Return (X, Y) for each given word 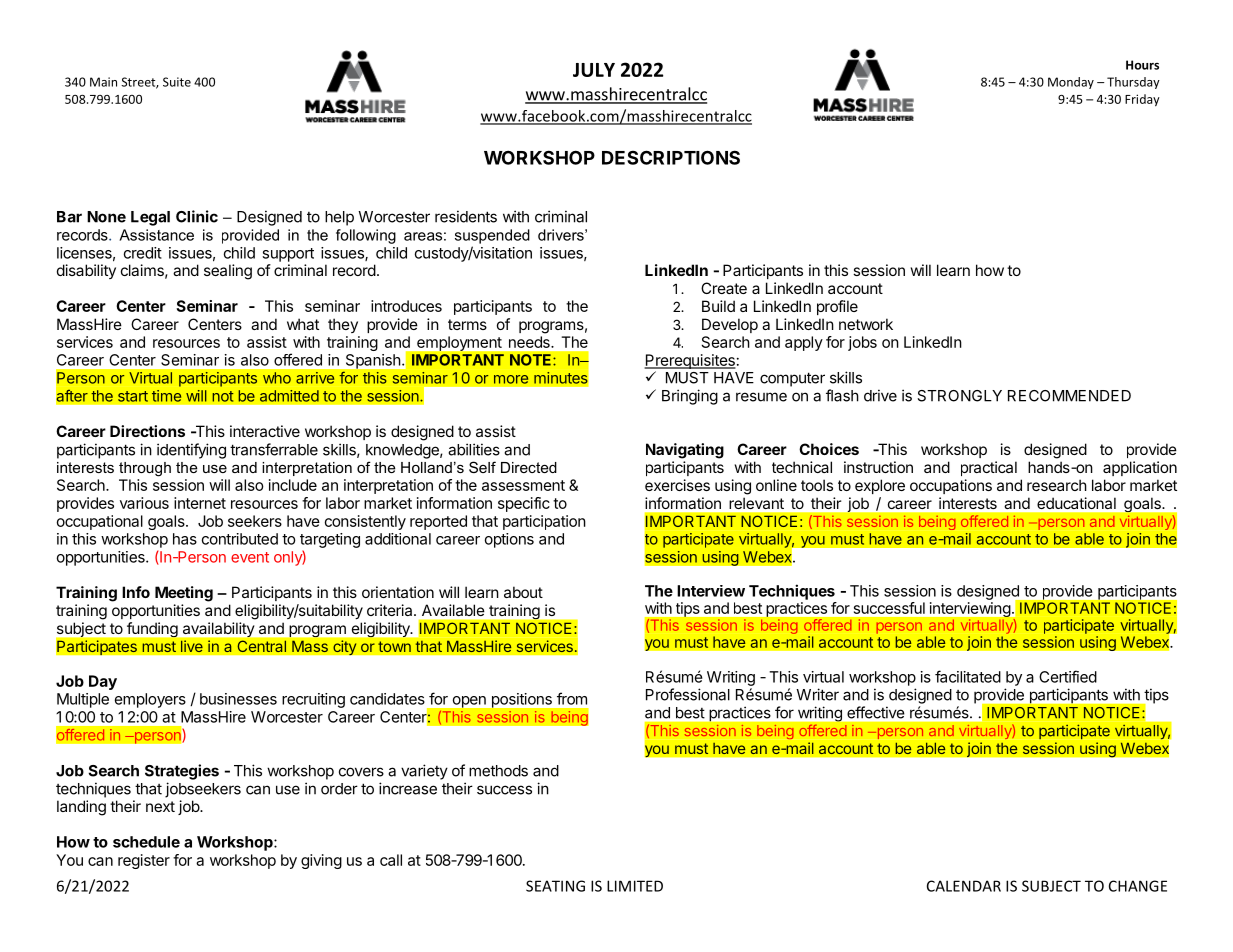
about (523, 592)
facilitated (968, 676)
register (144, 861)
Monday (1071, 83)
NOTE (532, 360)
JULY (594, 70)
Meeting (184, 594)
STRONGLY (959, 396)
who (277, 378)
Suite (177, 82)
